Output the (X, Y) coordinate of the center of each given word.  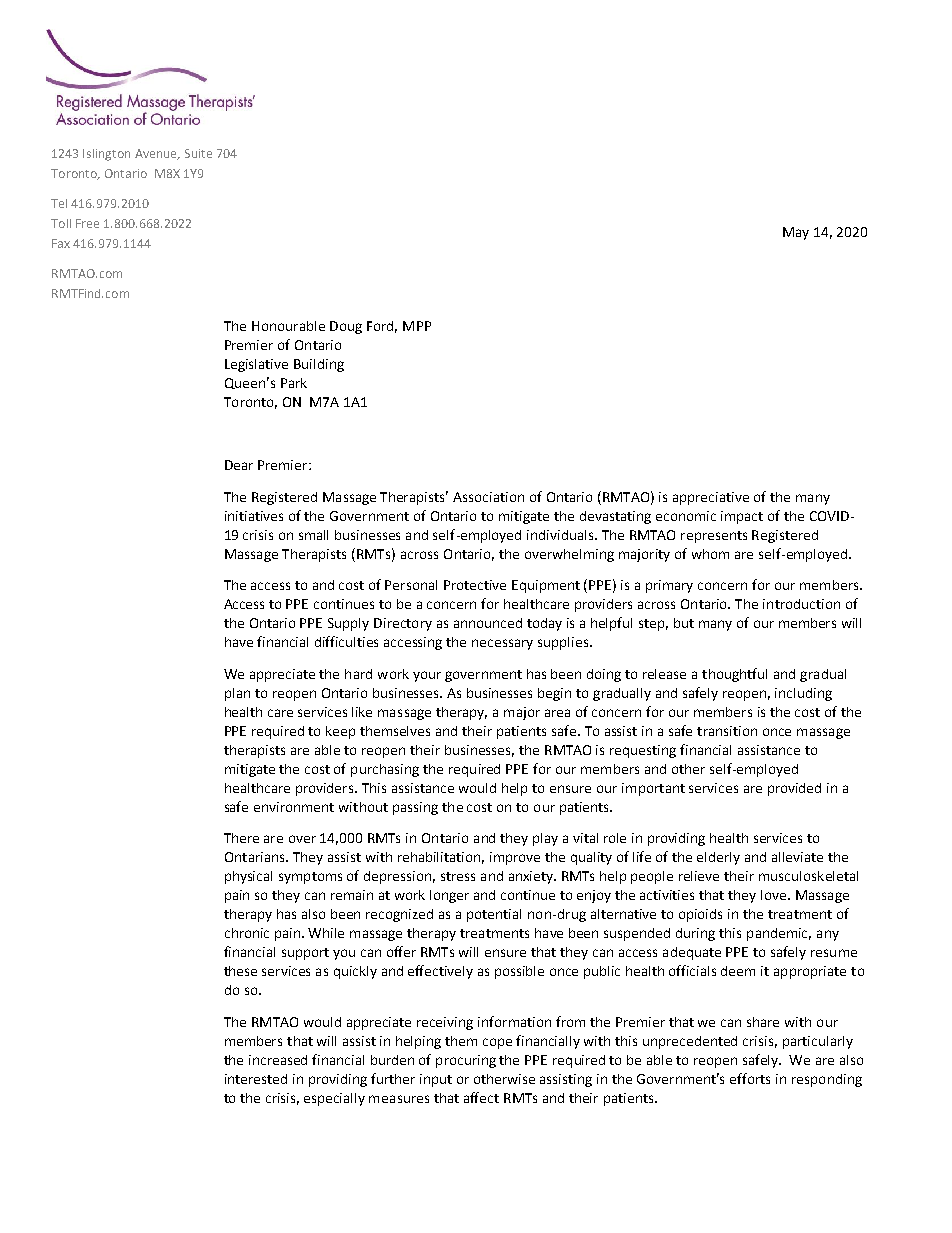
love (775, 895)
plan (237, 694)
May (796, 233)
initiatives (254, 516)
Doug (346, 327)
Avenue (157, 154)
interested (256, 1079)
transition (727, 731)
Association (488, 497)
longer (449, 896)
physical (248, 877)
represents (714, 537)
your (427, 676)
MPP (417, 326)
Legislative (256, 365)
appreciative (711, 498)
